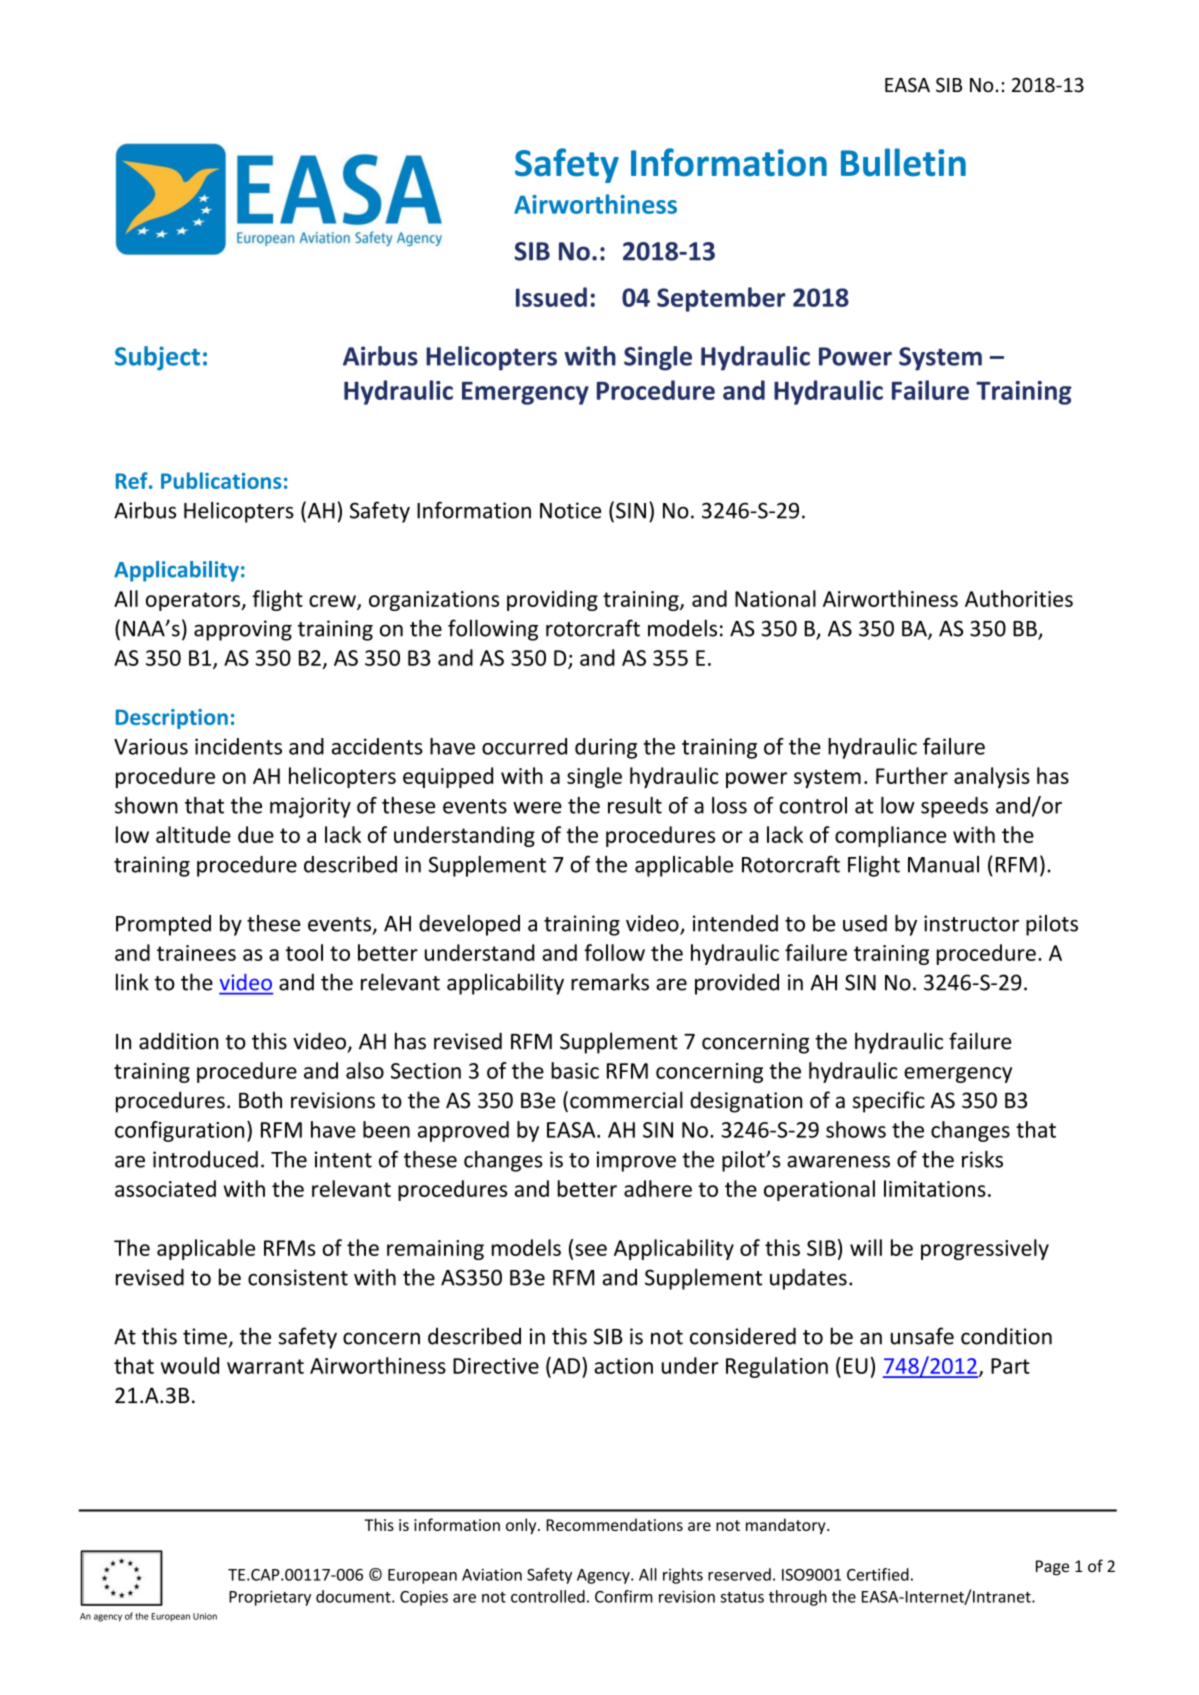 This screenshot has height=1695, width=1199. Describe the element at coordinates (270, 1598) in the screenshot. I see `Proprietary` at that location.
